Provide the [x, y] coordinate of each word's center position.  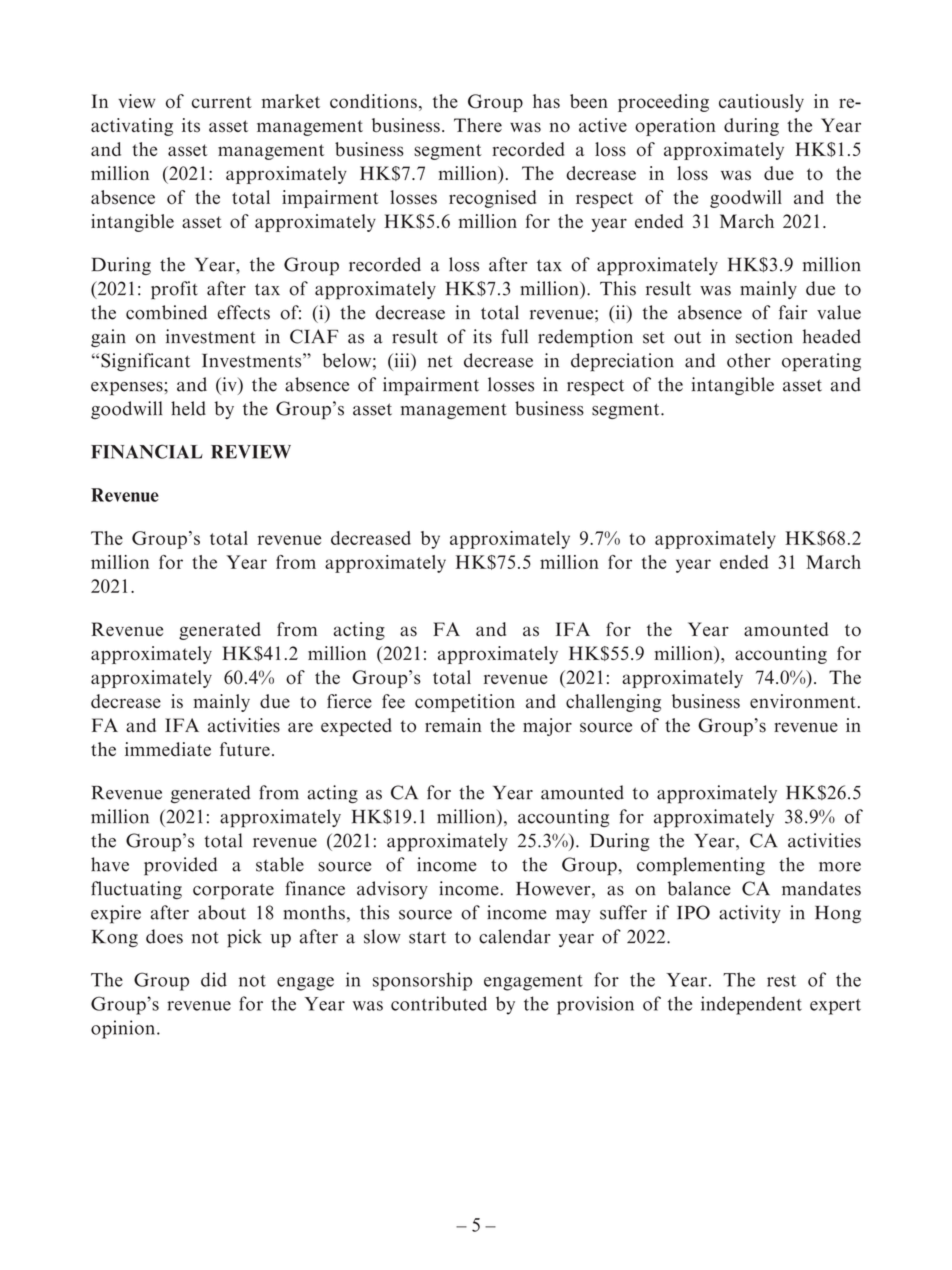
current [222, 102]
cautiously [761, 103]
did [214, 979]
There [478, 125]
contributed [439, 1003]
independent [751, 1005]
